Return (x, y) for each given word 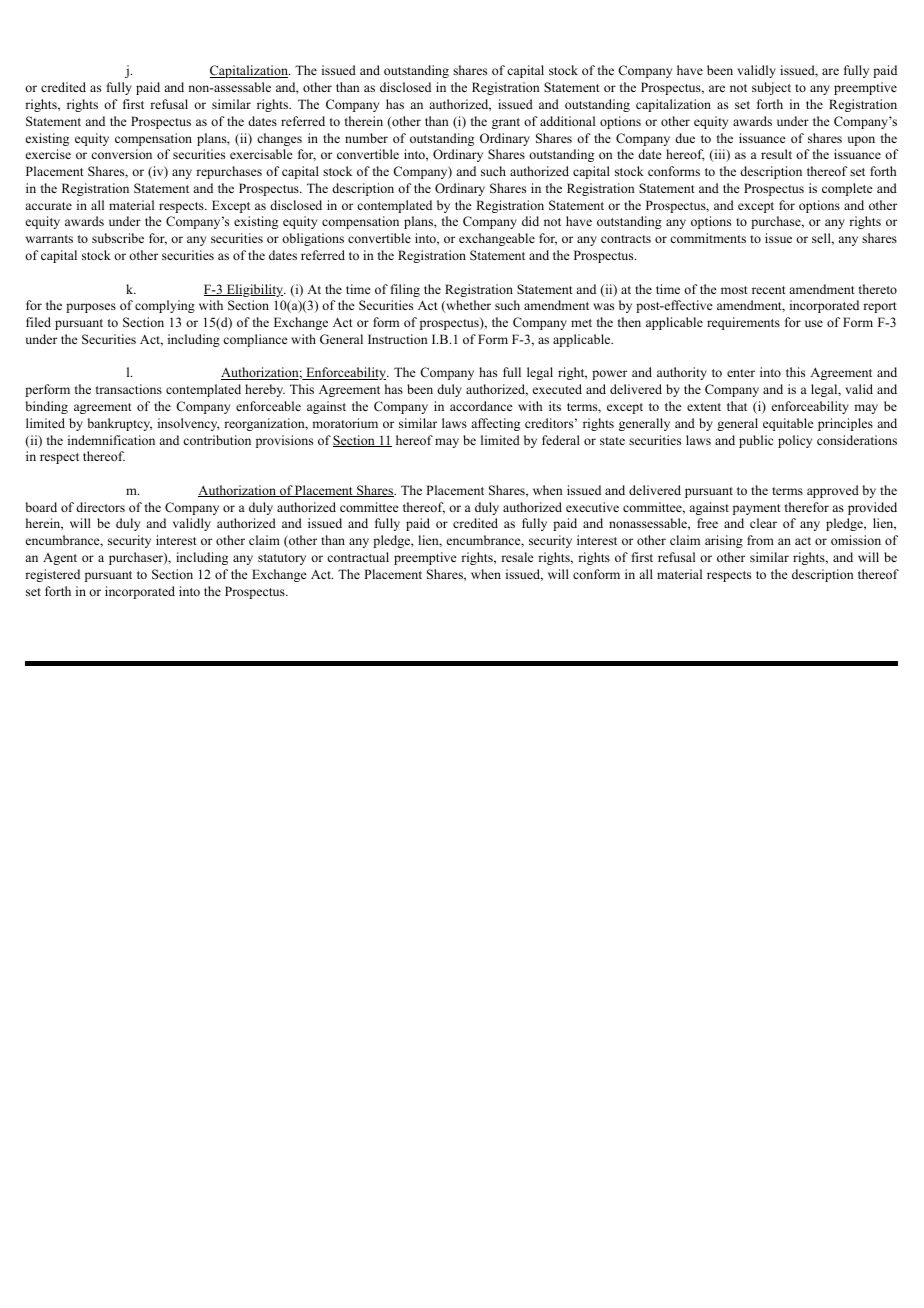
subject (771, 88)
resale (517, 557)
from (760, 540)
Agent (60, 559)
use (814, 323)
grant (506, 123)
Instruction (398, 339)
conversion (121, 154)
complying (165, 306)
